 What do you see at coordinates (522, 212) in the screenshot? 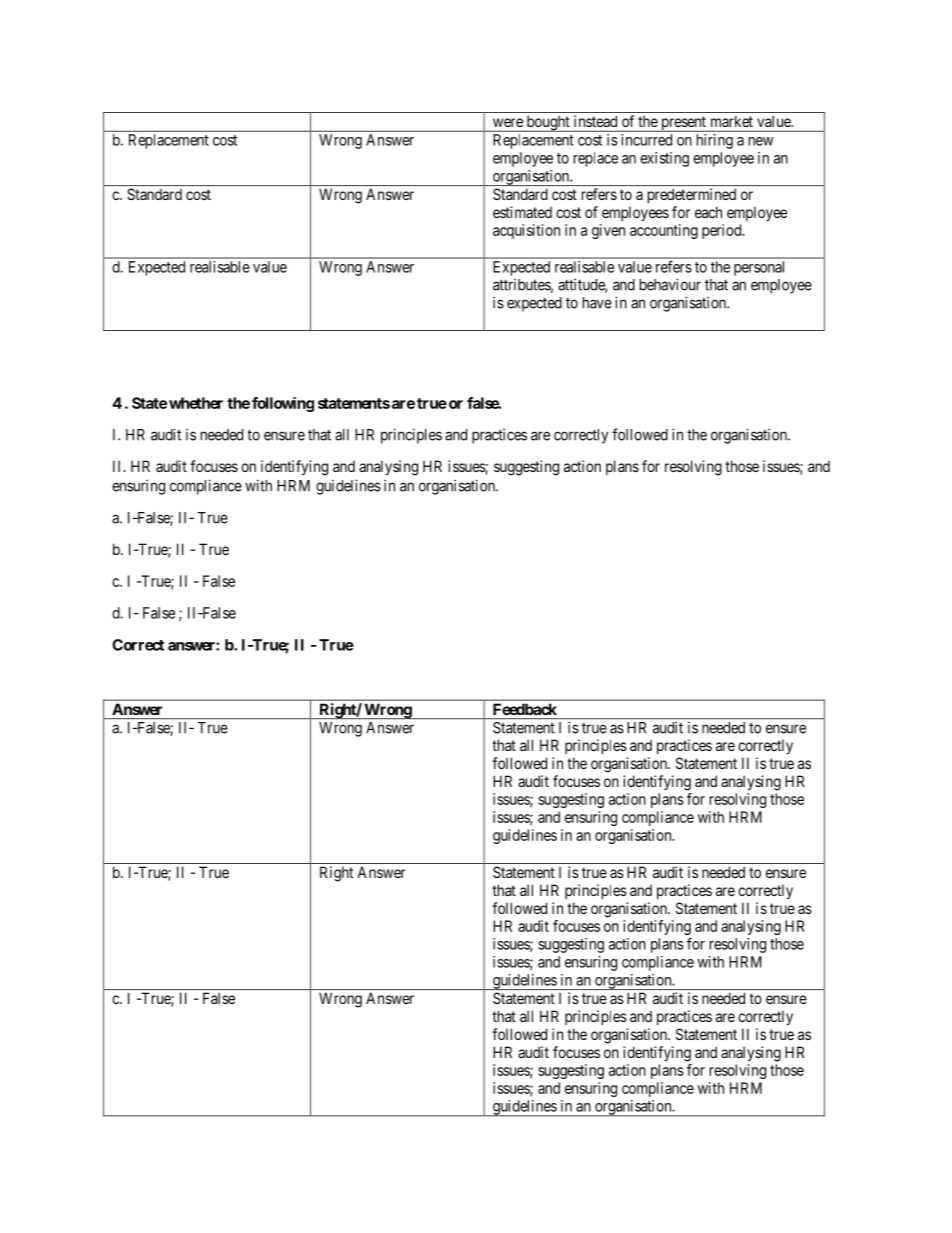
I see `estimated` at bounding box center [522, 212].
